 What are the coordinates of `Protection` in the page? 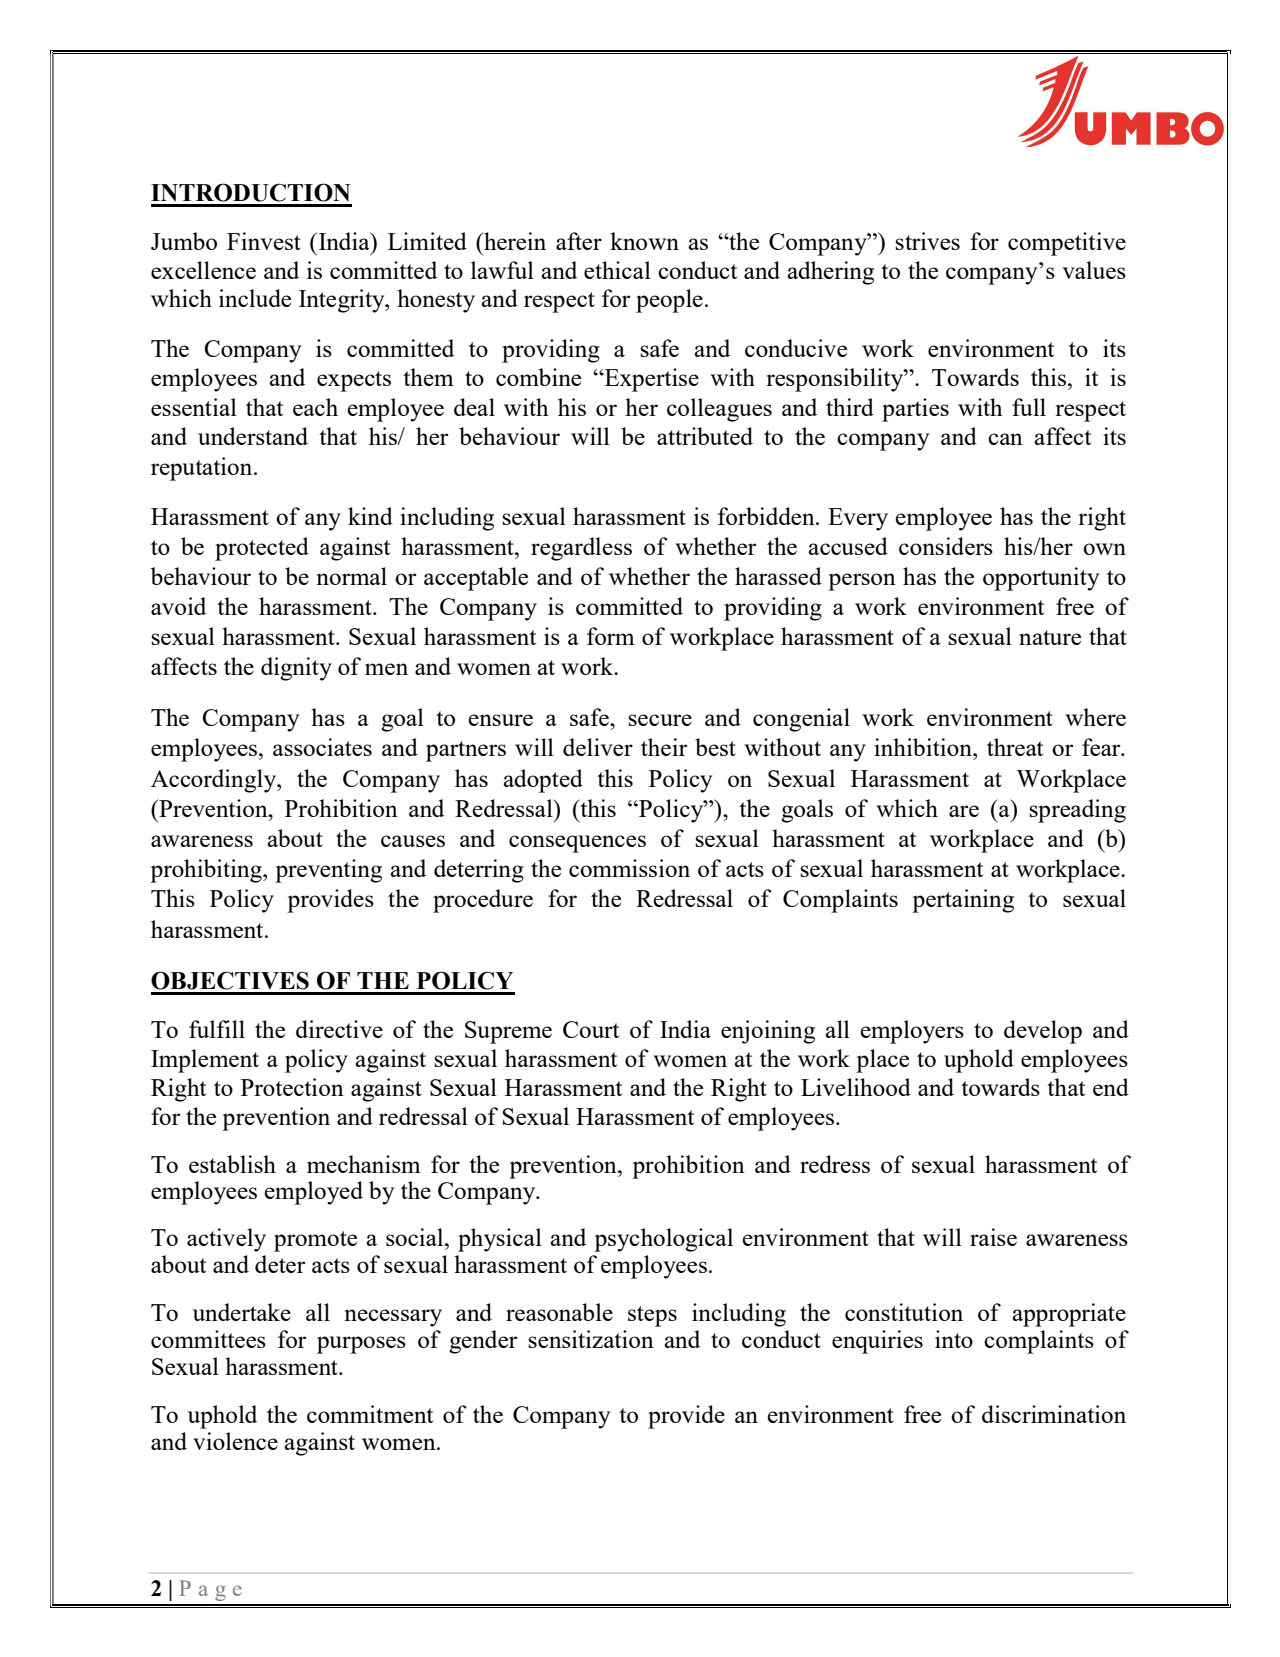 It's located at (292, 1087).
